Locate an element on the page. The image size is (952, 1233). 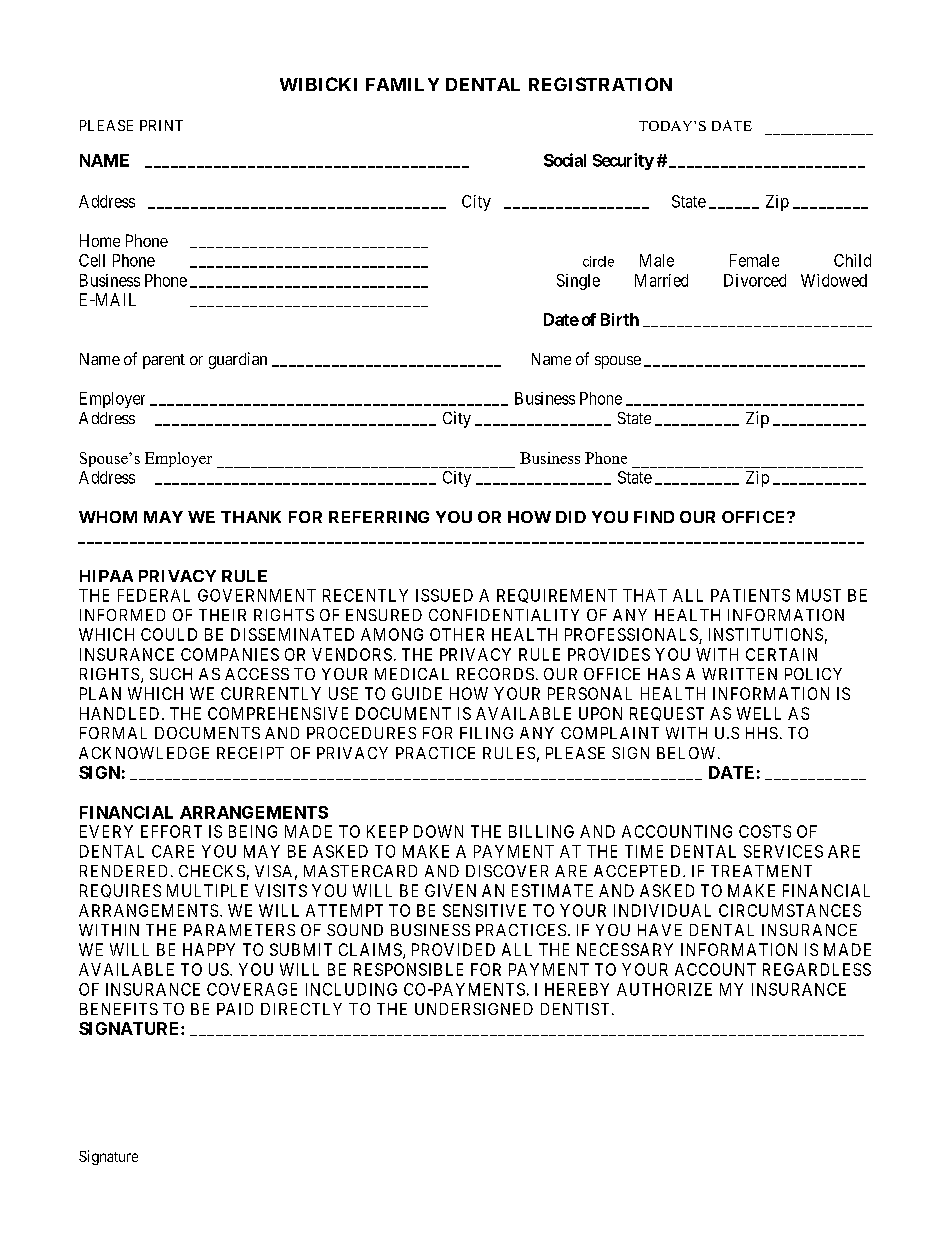
PROVIDED is located at coordinates (453, 949).
